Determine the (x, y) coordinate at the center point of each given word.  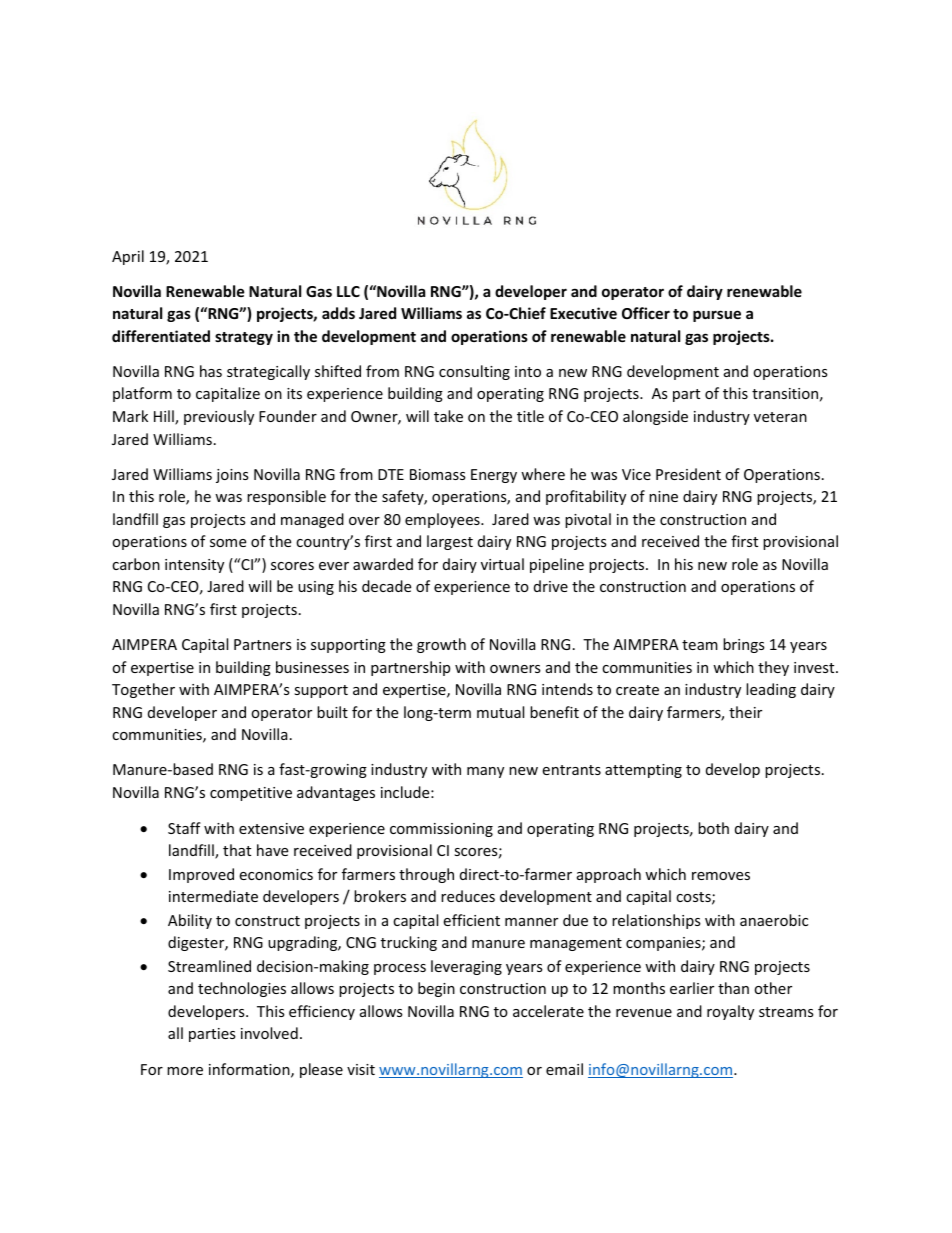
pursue (717, 316)
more (185, 1071)
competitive (251, 794)
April (128, 257)
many (485, 772)
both (713, 828)
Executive (583, 313)
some (228, 543)
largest (450, 542)
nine (663, 496)
